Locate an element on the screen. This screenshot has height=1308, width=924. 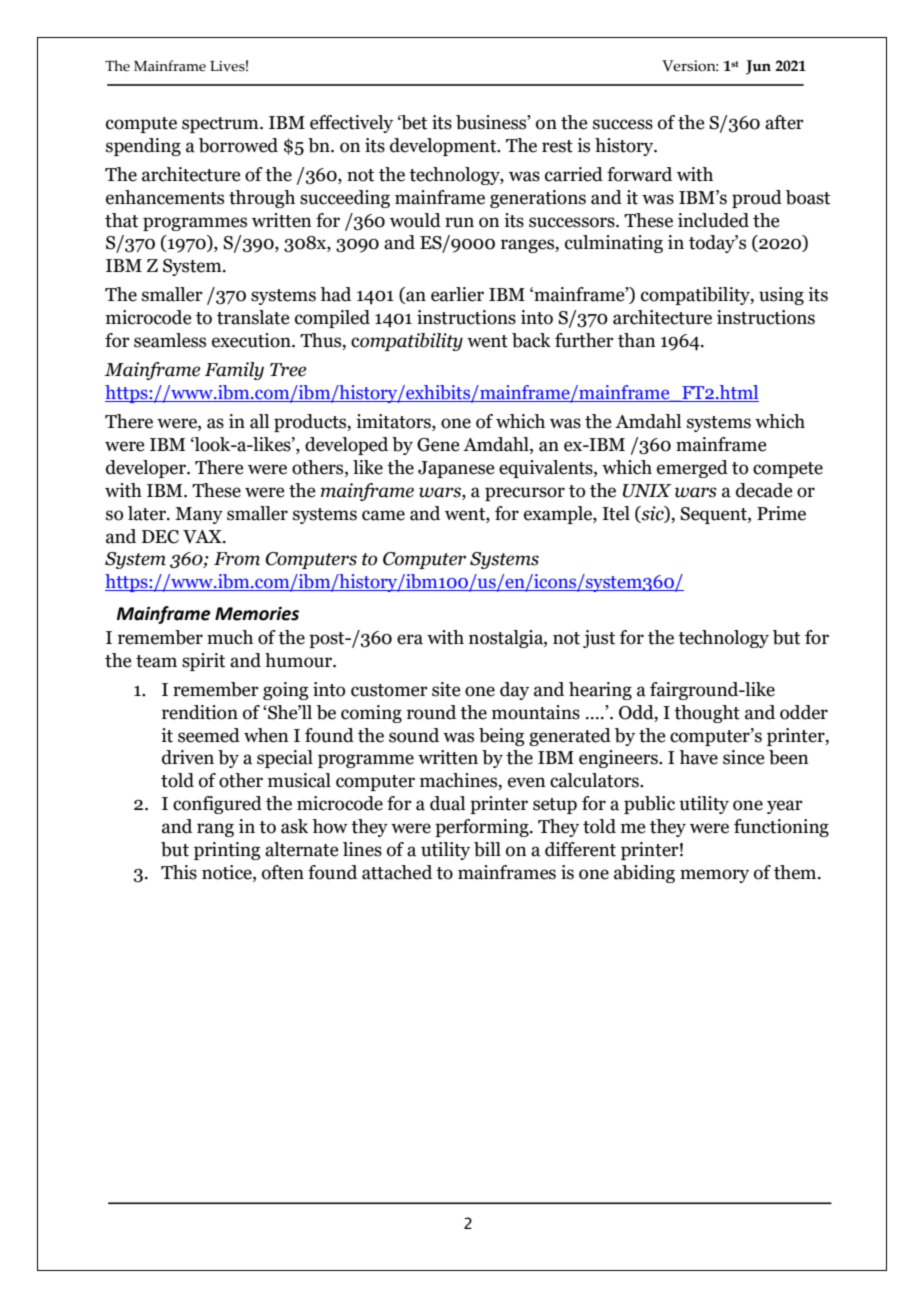
bill is located at coordinates (487, 849).
